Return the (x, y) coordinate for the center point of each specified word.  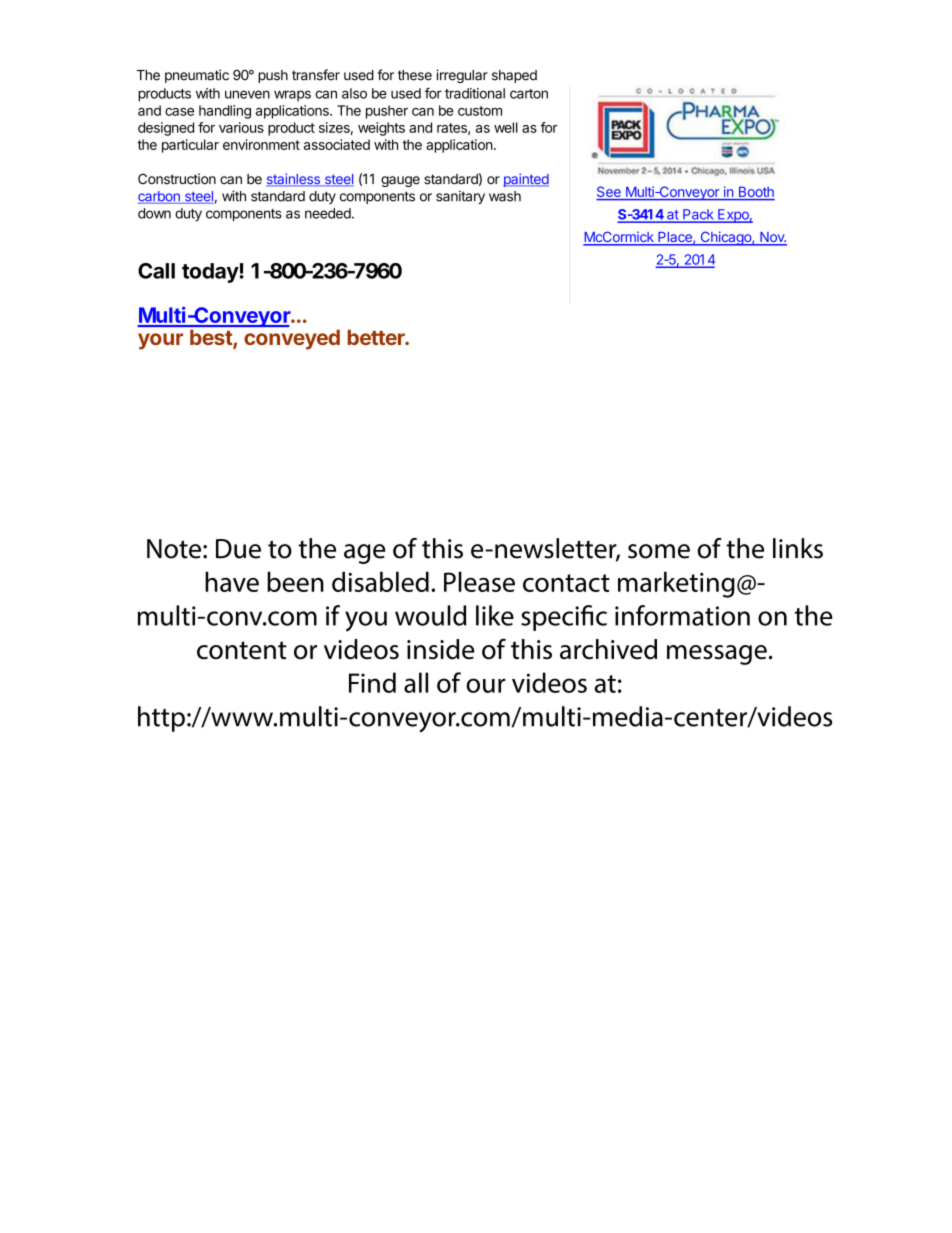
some (659, 551)
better (377, 337)
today (211, 273)
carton (529, 94)
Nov (772, 238)
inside (441, 649)
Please (479, 581)
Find (372, 682)
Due (238, 549)
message (717, 655)
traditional (475, 93)
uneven (247, 94)
